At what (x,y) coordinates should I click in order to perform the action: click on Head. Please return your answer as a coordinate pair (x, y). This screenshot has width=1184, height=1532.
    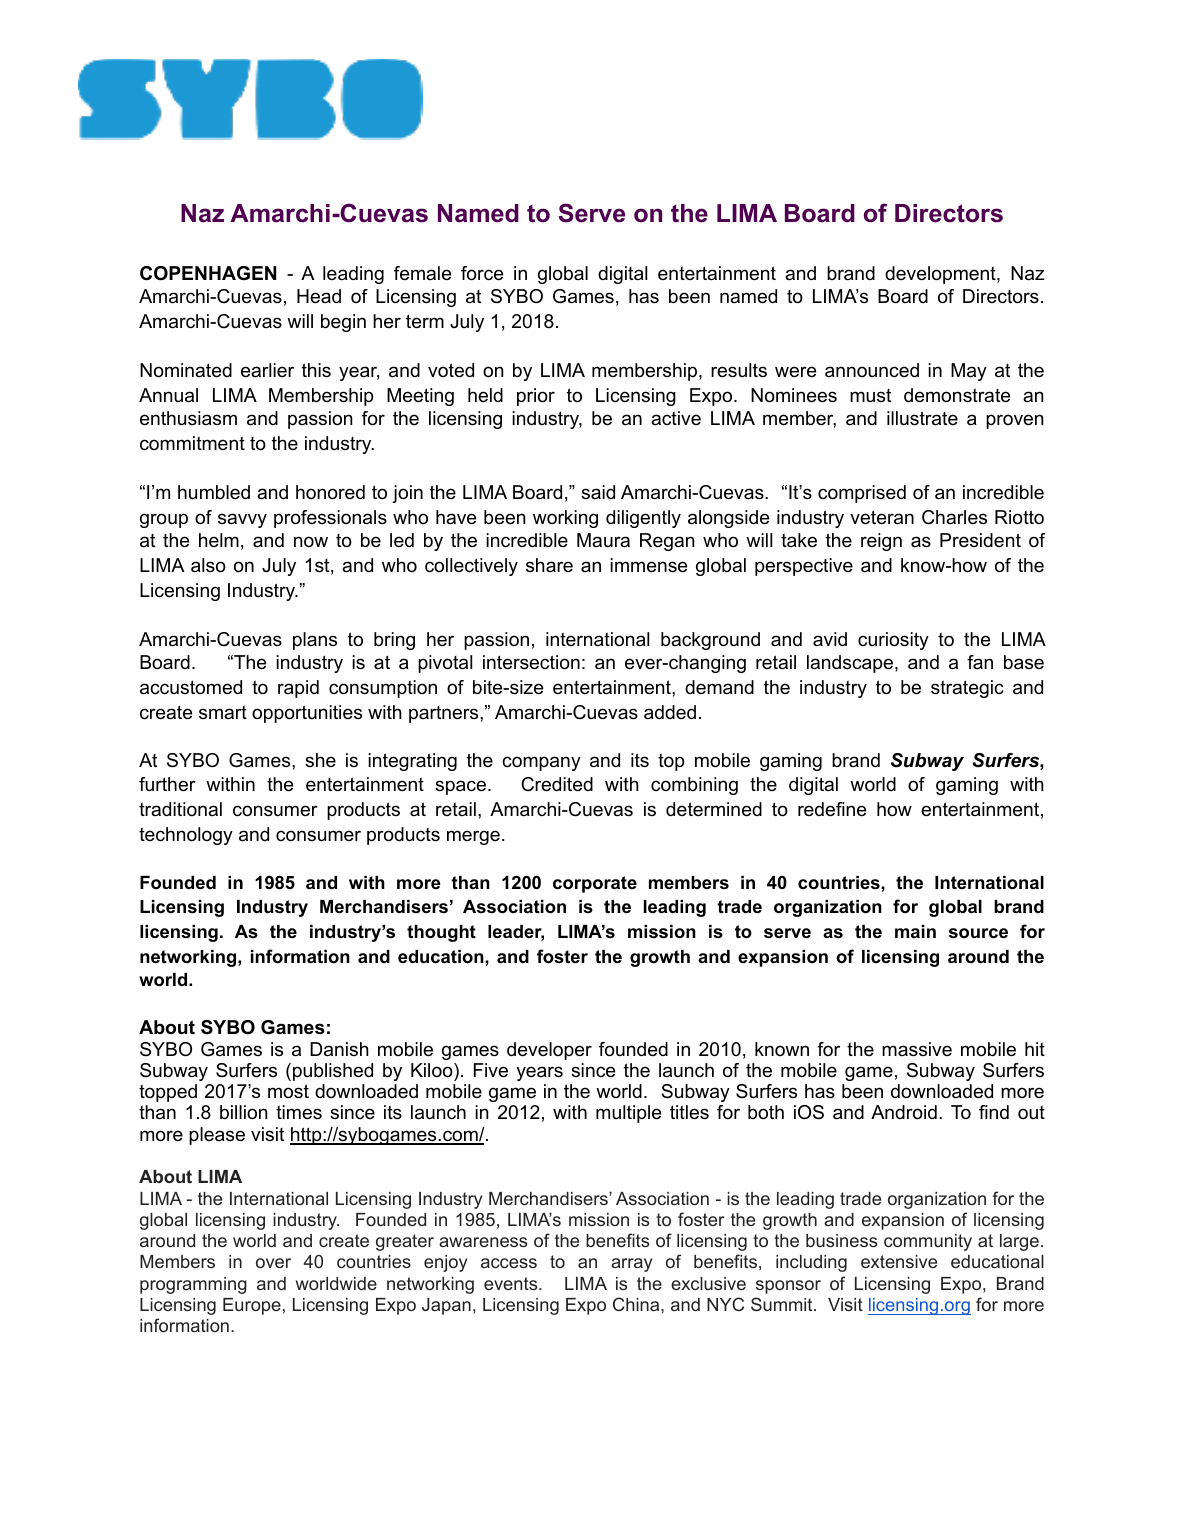
    Looking at the image, I should click on (319, 296).
